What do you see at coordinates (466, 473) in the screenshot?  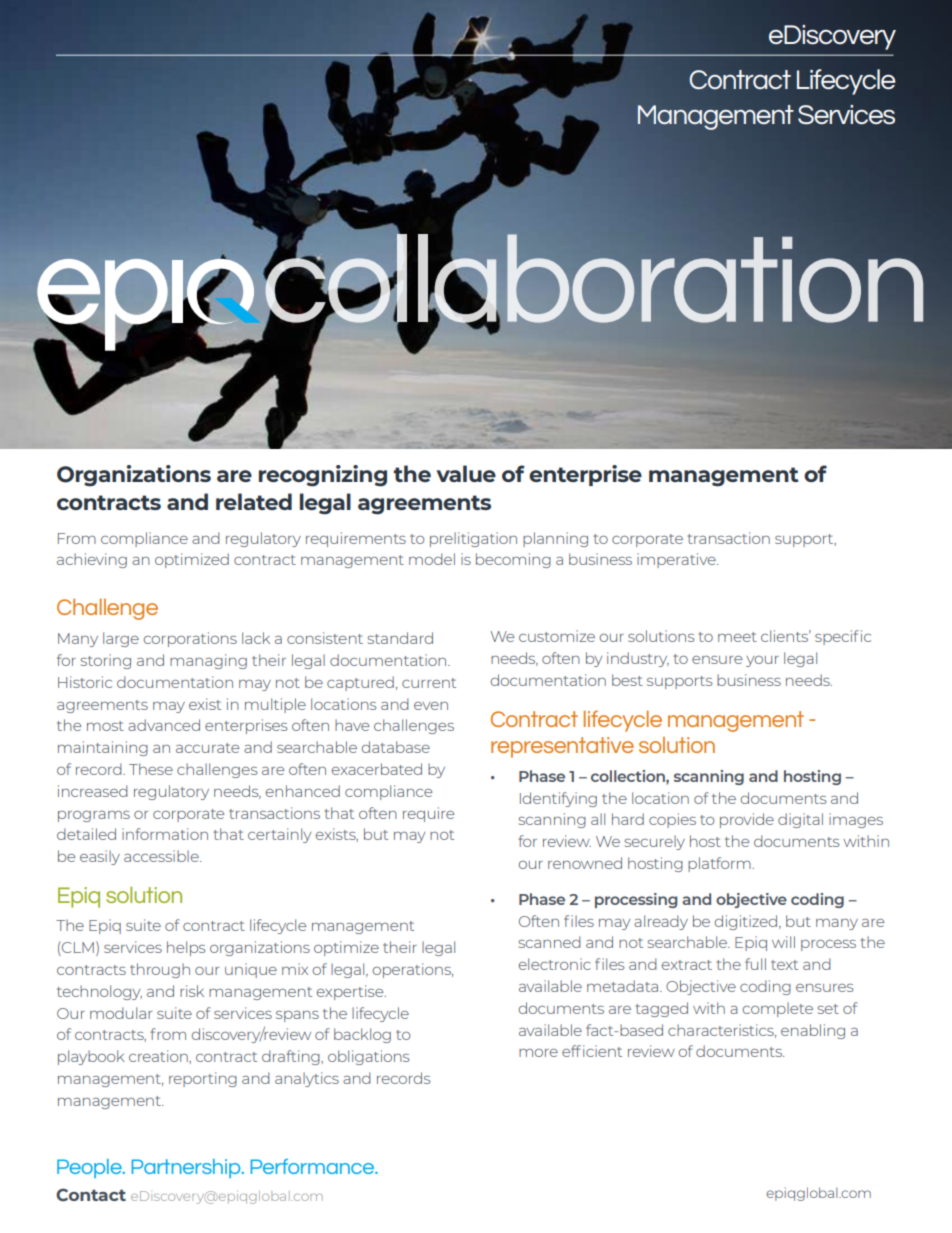 I see `value` at bounding box center [466, 473].
